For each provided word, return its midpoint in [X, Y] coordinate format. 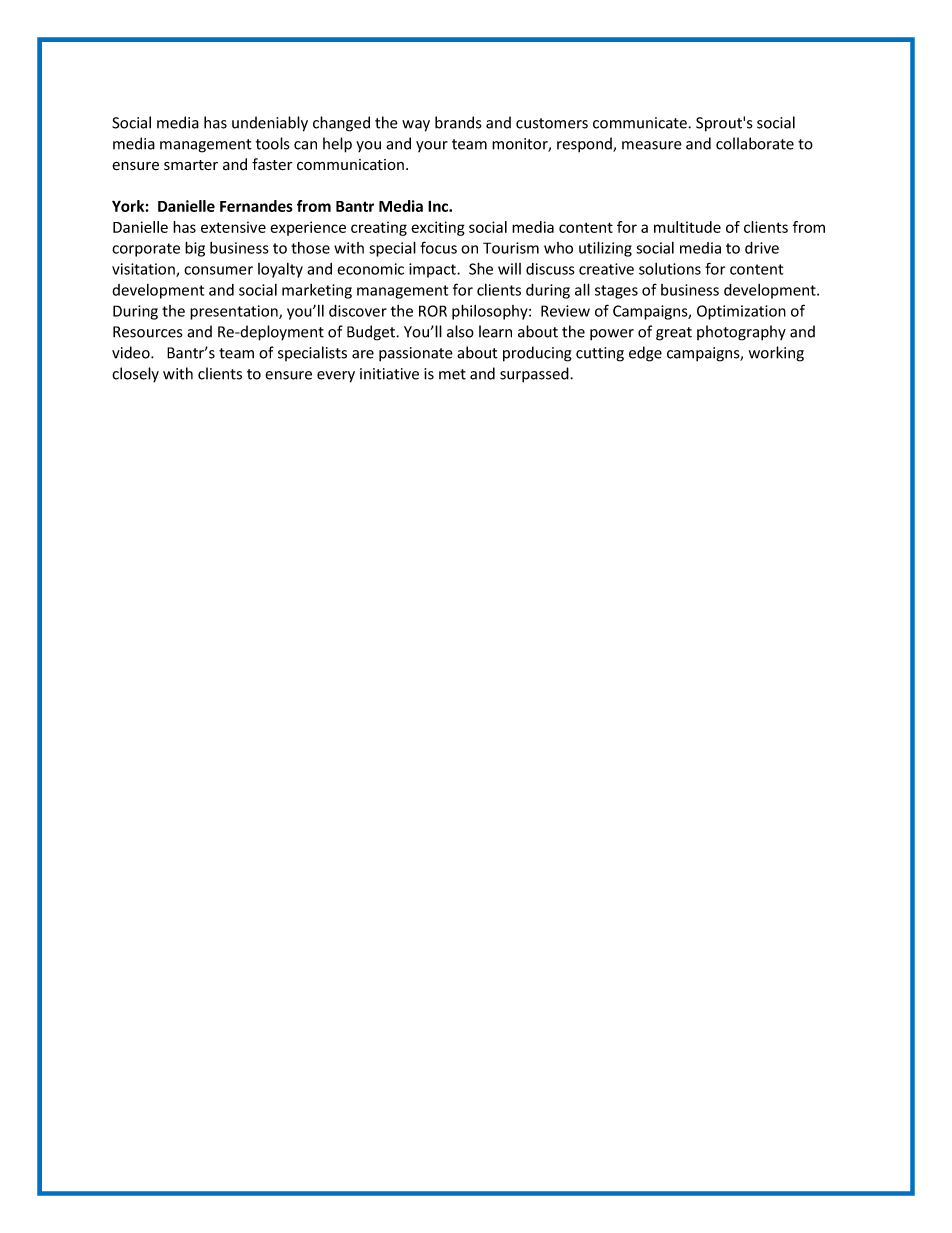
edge [645, 354]
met [452, 374]
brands [458, 122]
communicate [641, 123]
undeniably [270, 124]
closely [135, 375]
